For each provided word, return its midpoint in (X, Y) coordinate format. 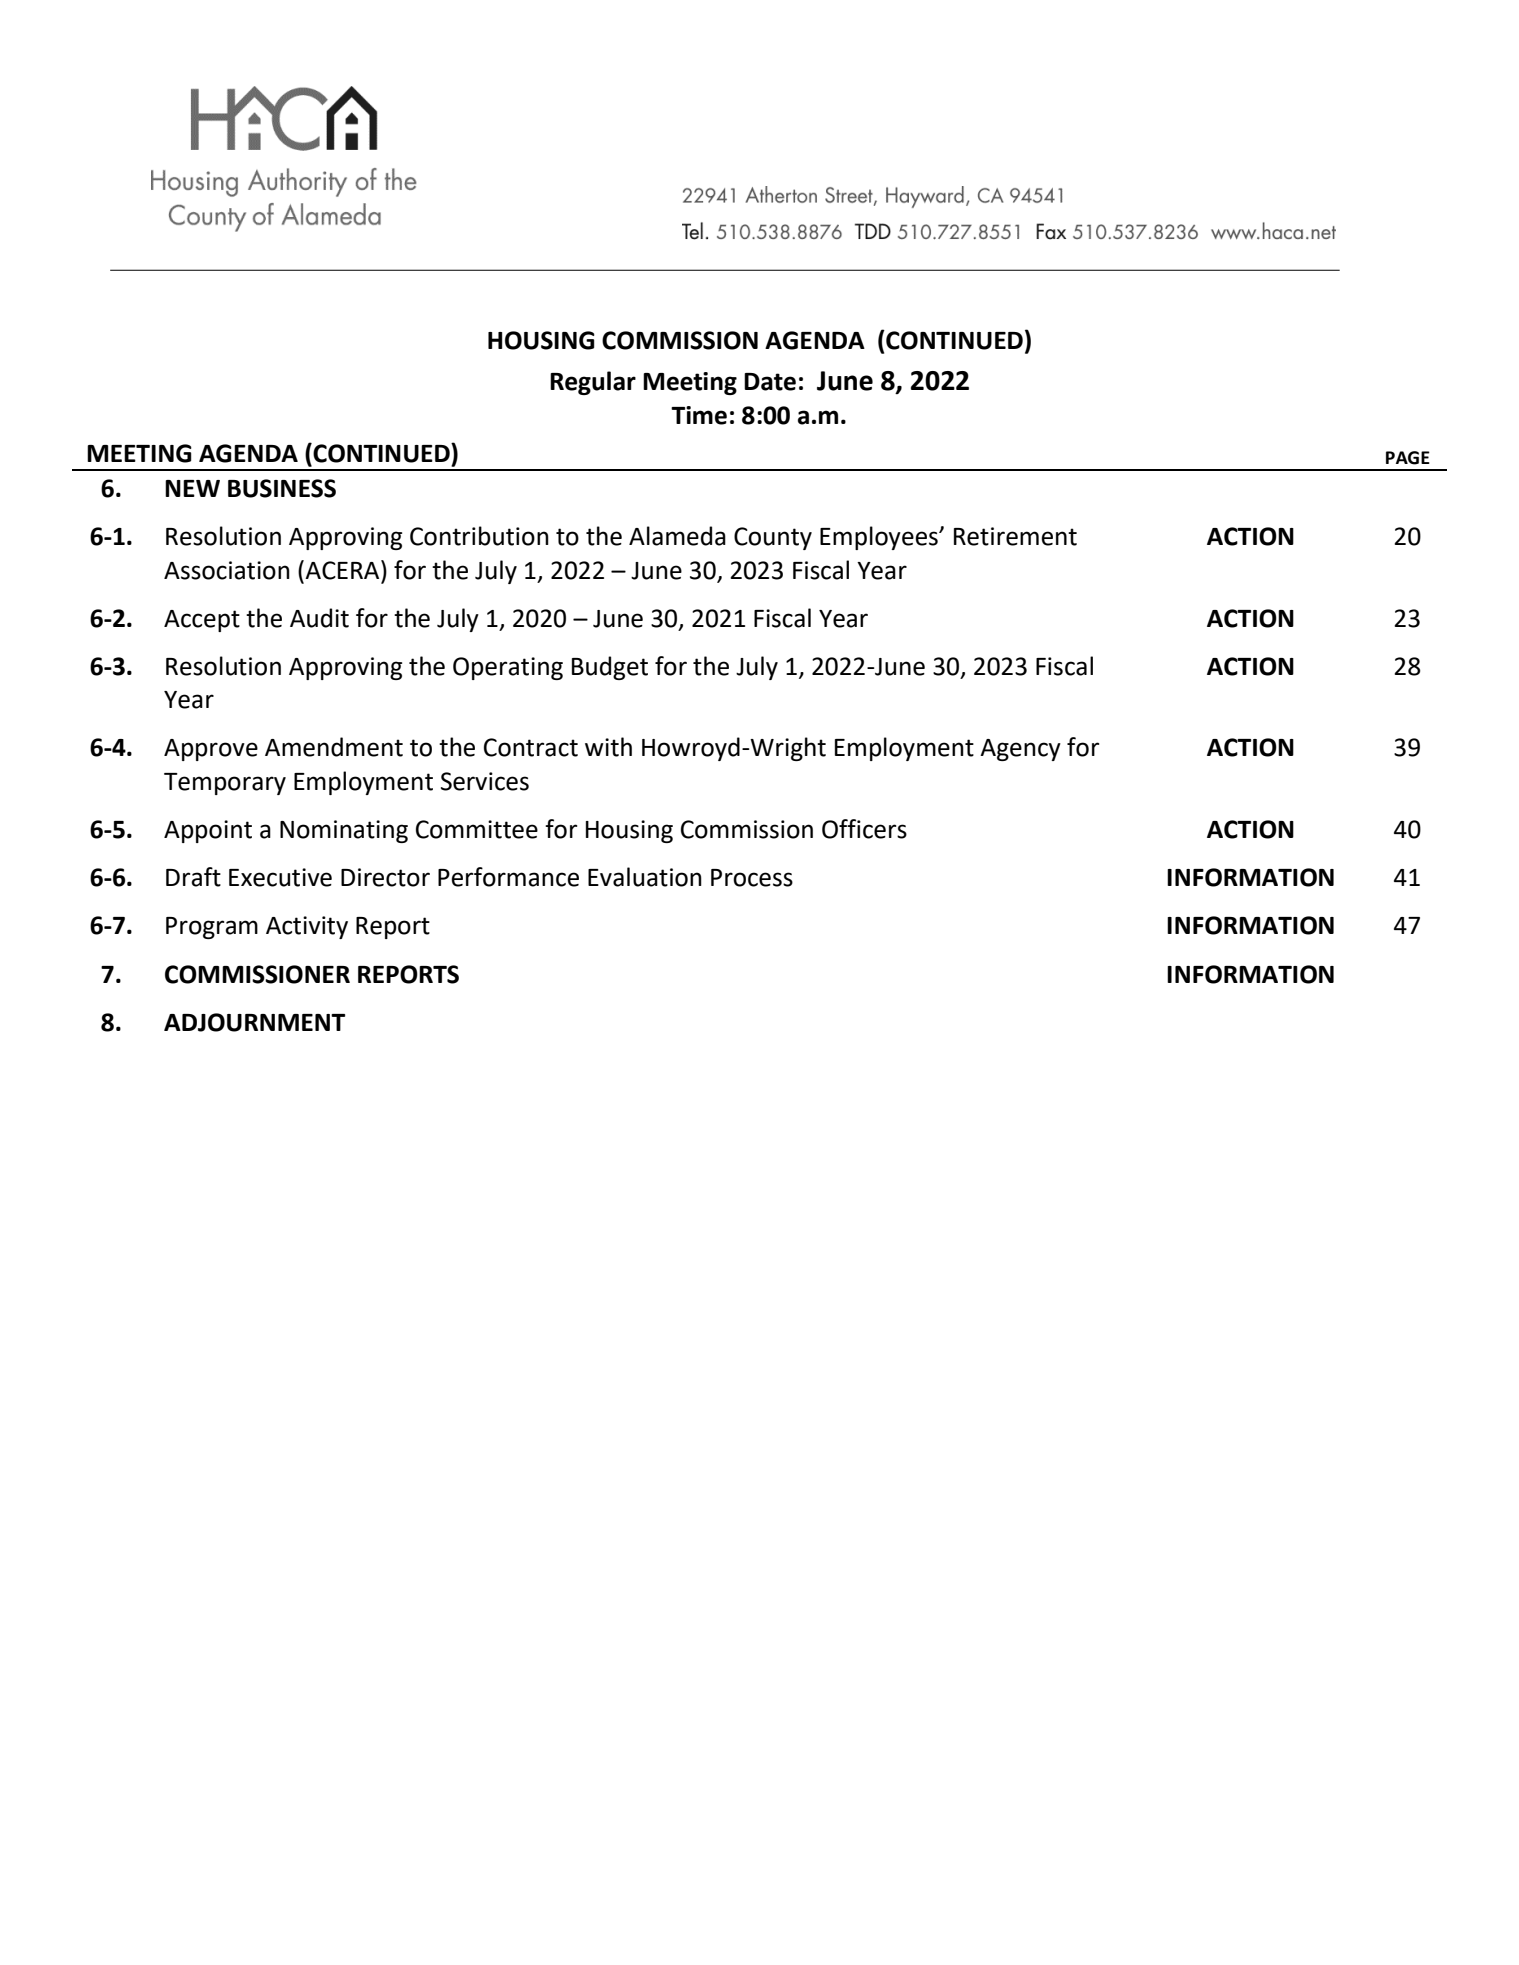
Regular (593, 383)
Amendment (334, 747)
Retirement (1015, 536)
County (773, 538)
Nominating (344, 831)
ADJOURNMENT (254, 1022)
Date (770, 382)
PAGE (1408, 458)
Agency (1020, 750)
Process (752, 878)
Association (227, 570)
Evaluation (645, 877)
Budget (610, 668)
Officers (864, 829)
